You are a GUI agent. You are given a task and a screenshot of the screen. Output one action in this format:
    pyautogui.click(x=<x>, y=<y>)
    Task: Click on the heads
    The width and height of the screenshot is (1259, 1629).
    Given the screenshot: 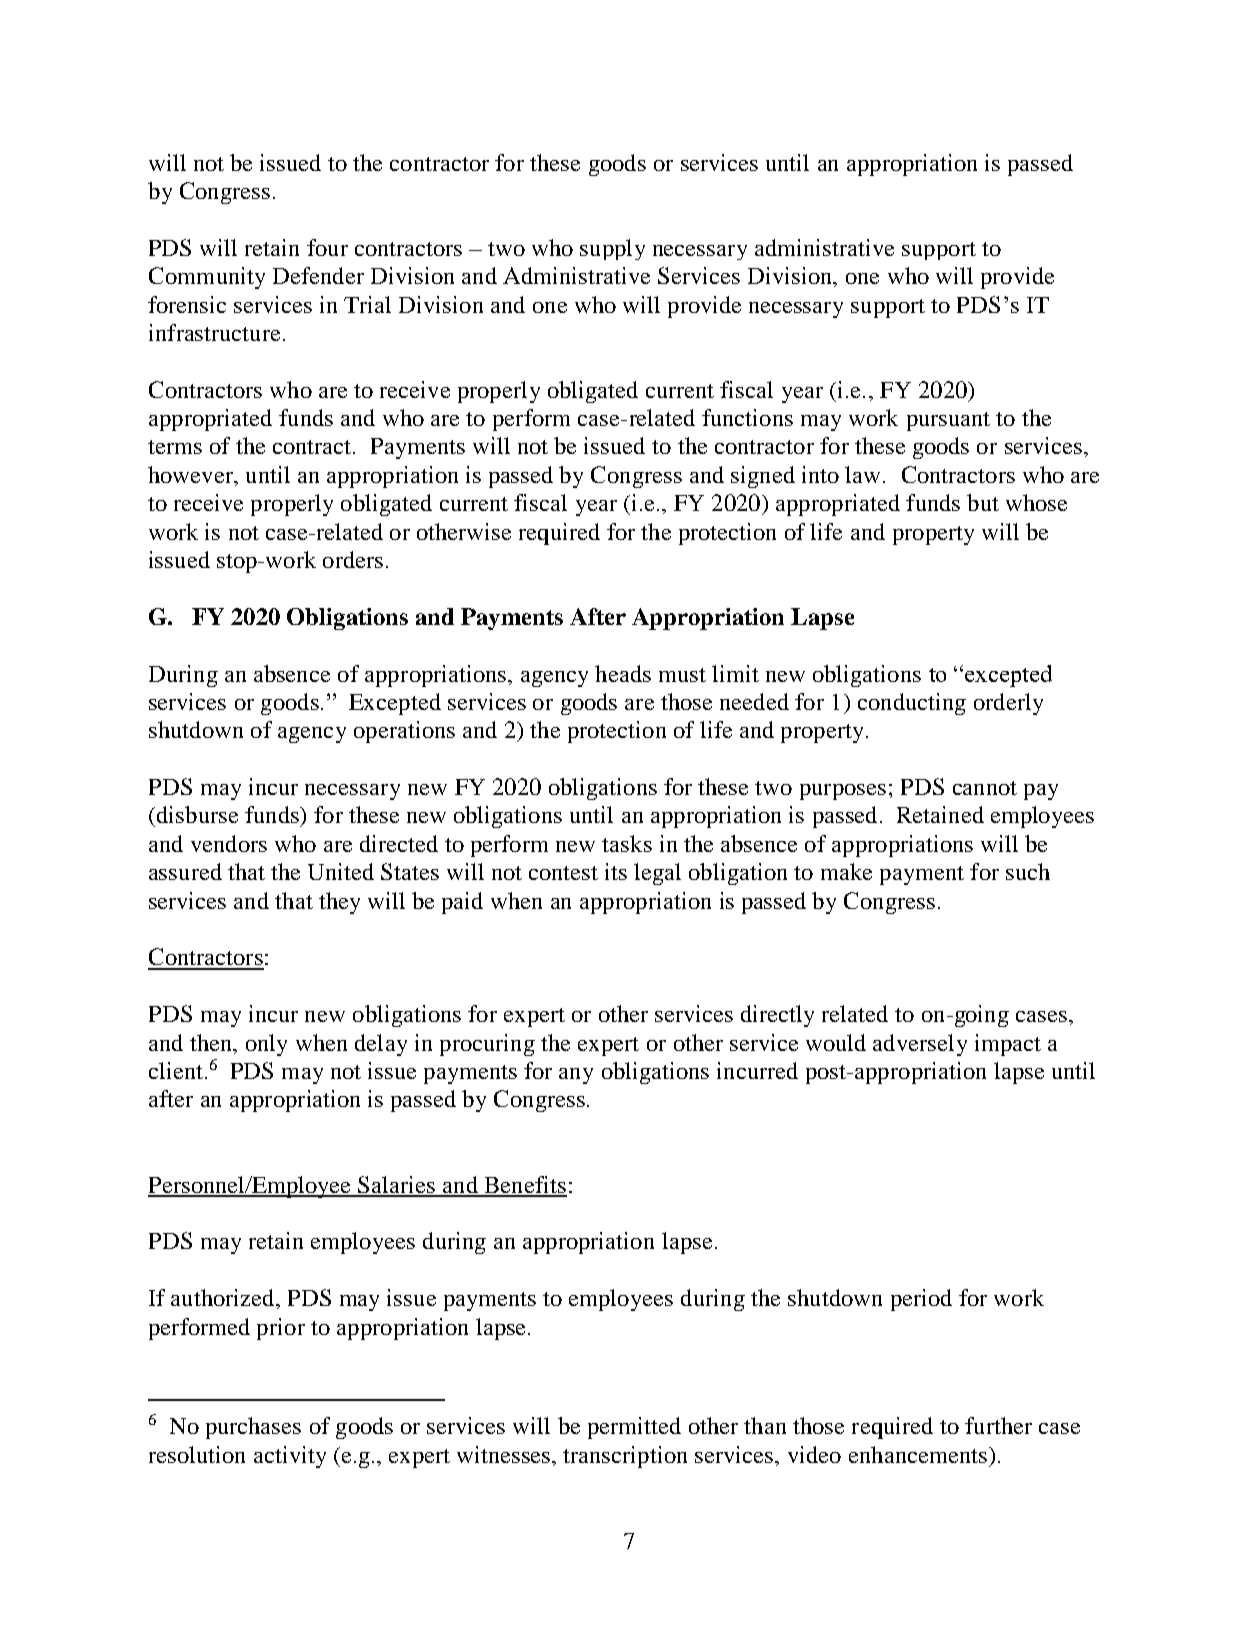 What is the action you would take?
    pyautogui.click(x=623, y=673)
